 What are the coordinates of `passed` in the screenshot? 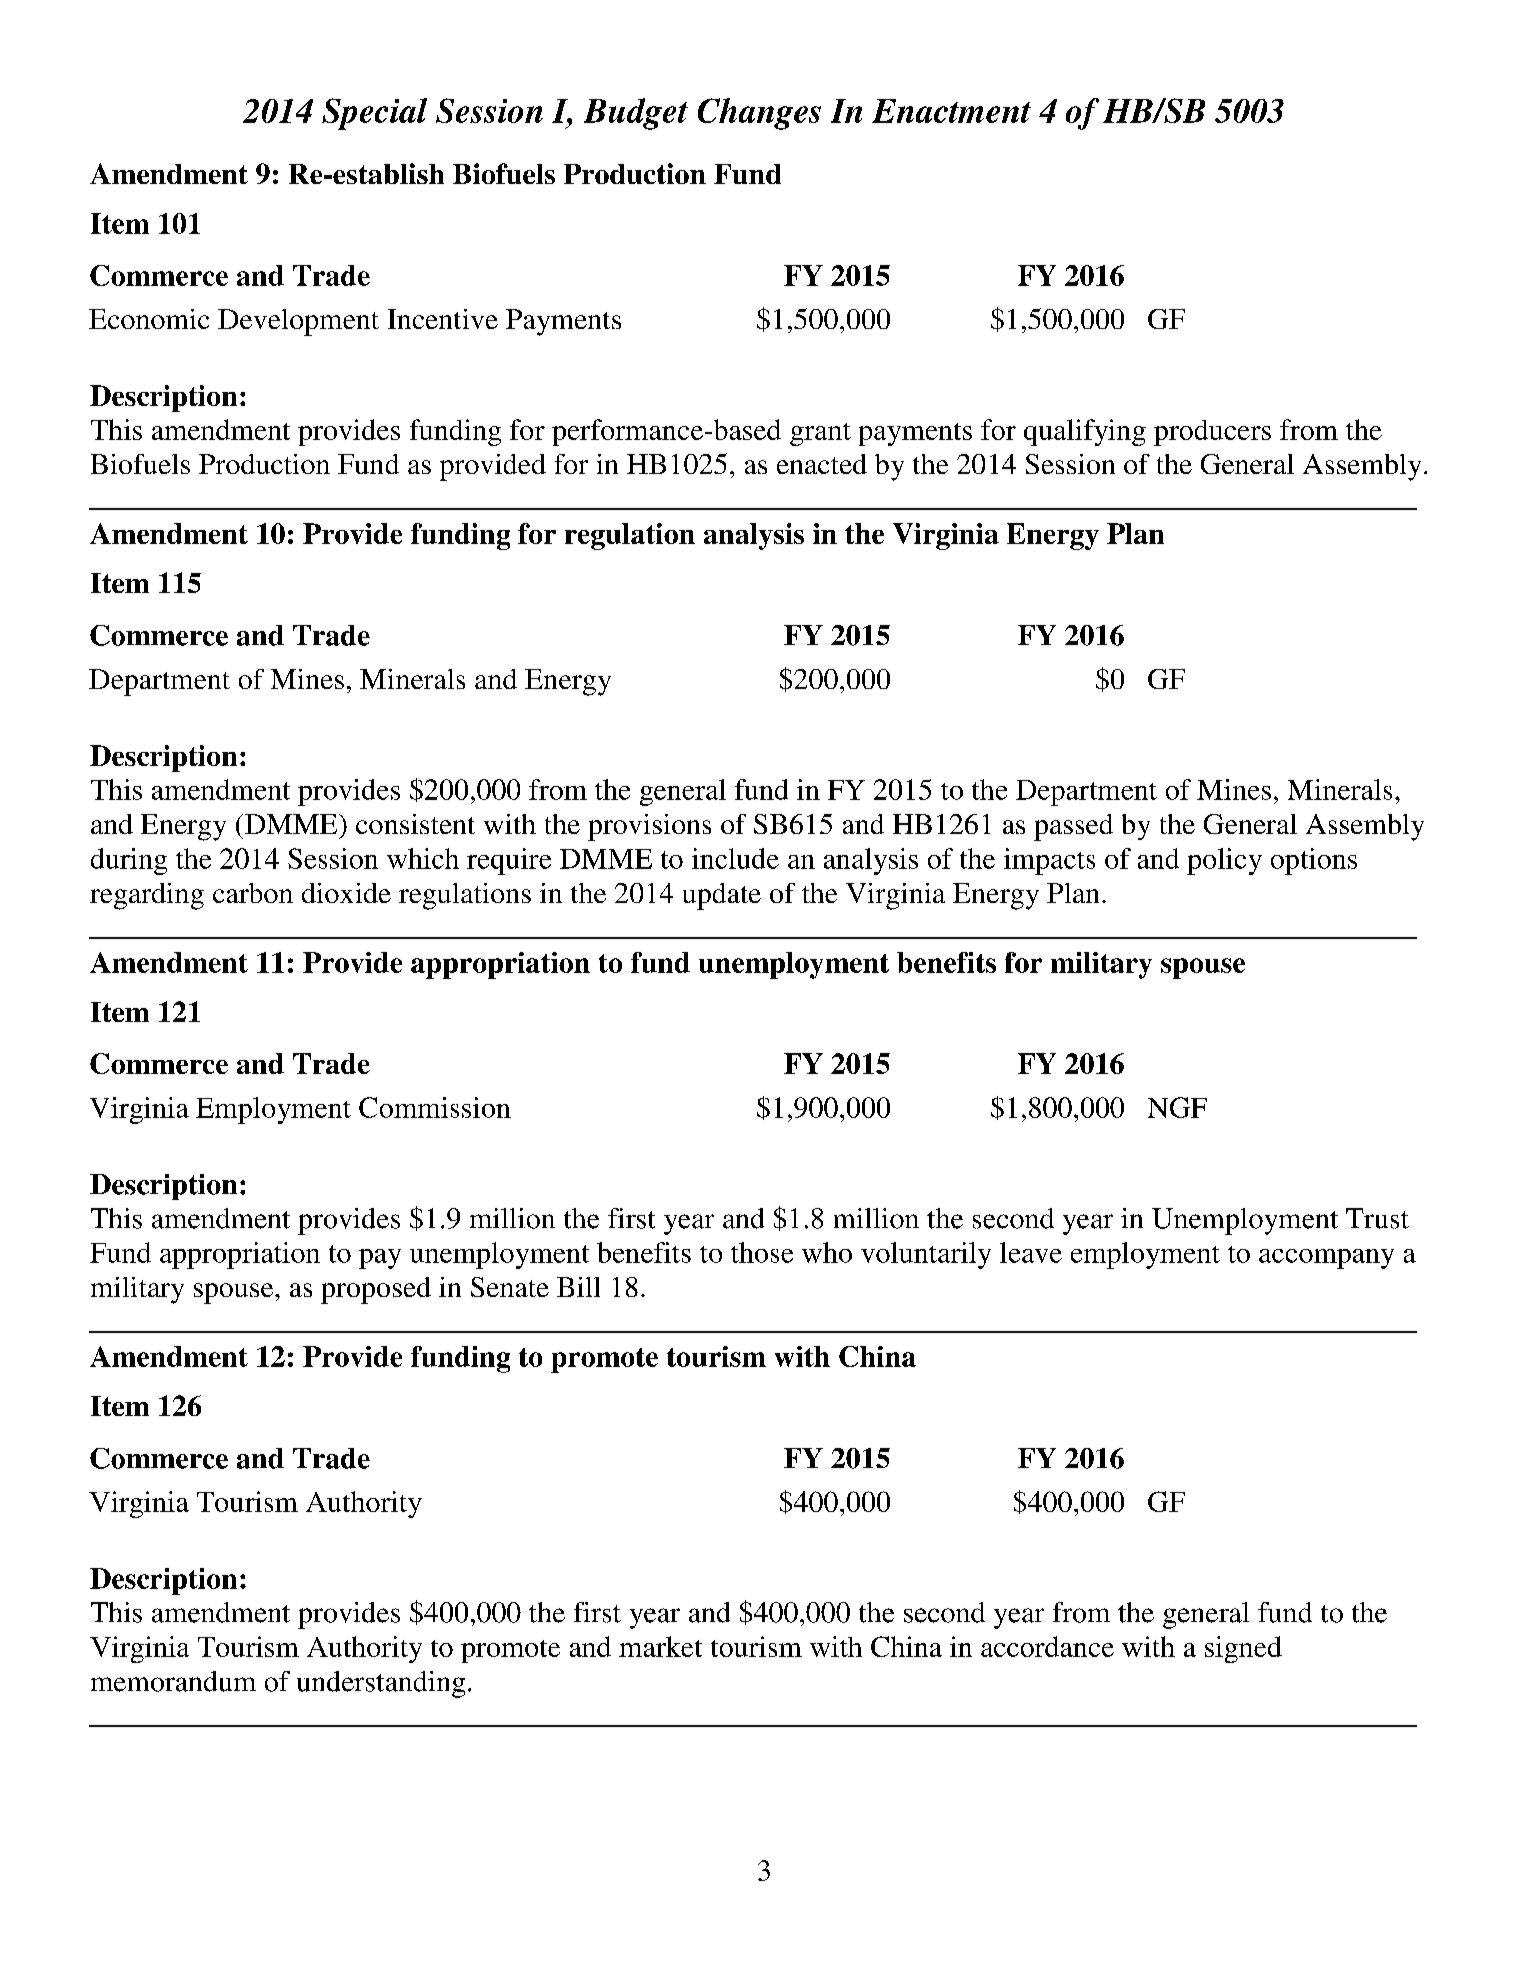 It's located at (1073, 827).
